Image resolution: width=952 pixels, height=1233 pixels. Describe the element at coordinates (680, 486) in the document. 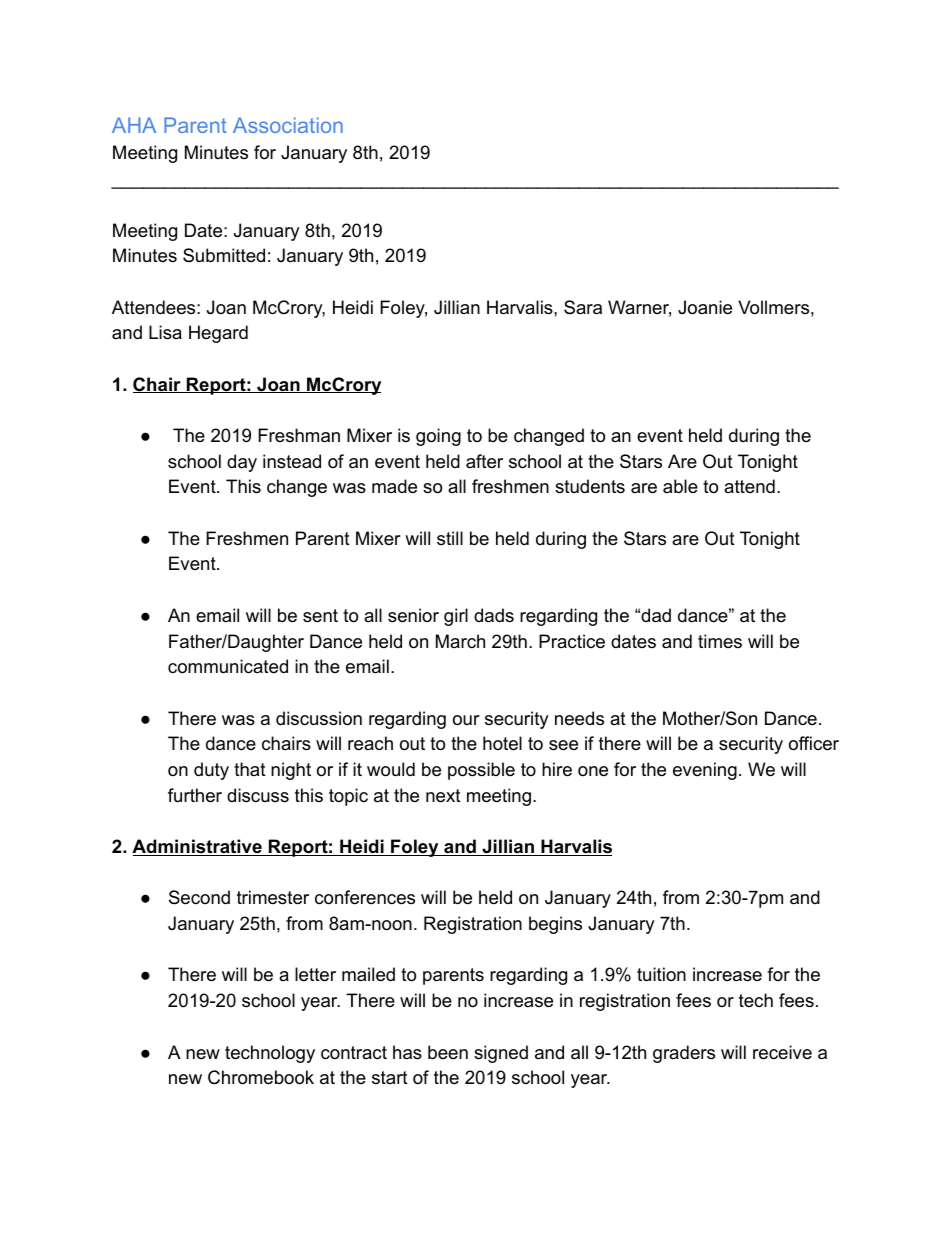

I see `able` at that location.
